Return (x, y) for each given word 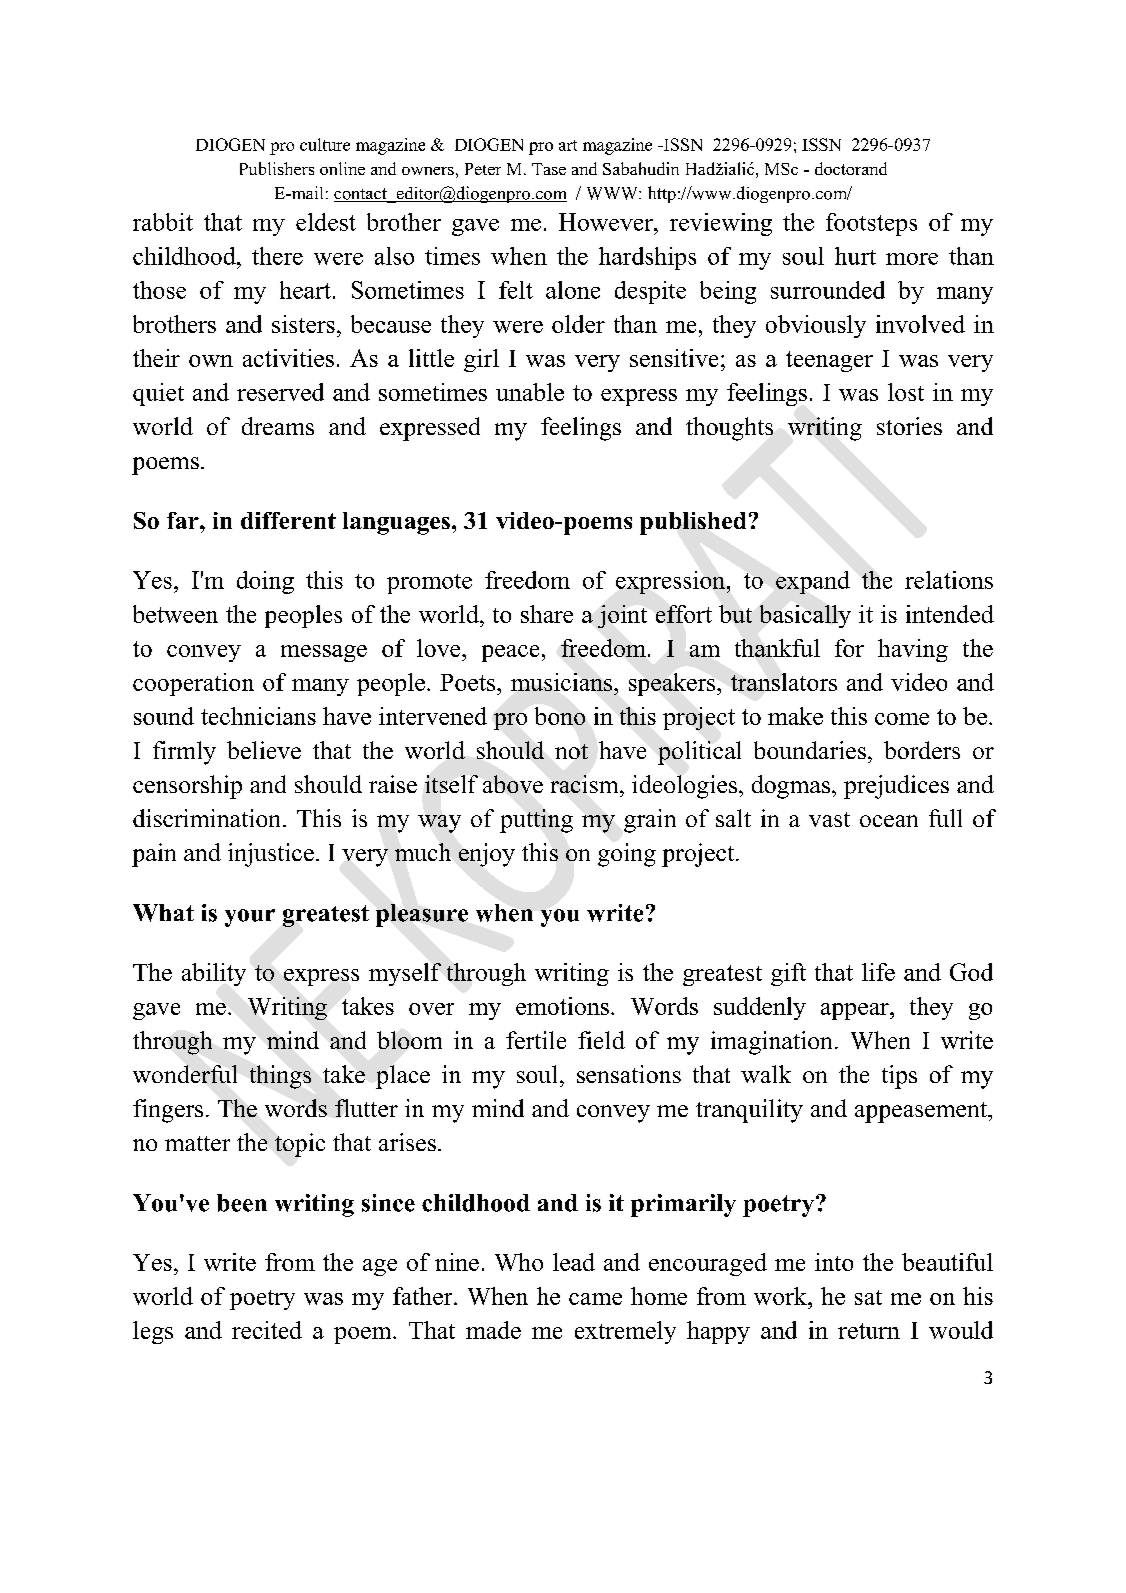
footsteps (871, 224)
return (869, 1331)
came (595, 1299)
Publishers (277, 168)
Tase (549, 169)
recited (267, 1330)
